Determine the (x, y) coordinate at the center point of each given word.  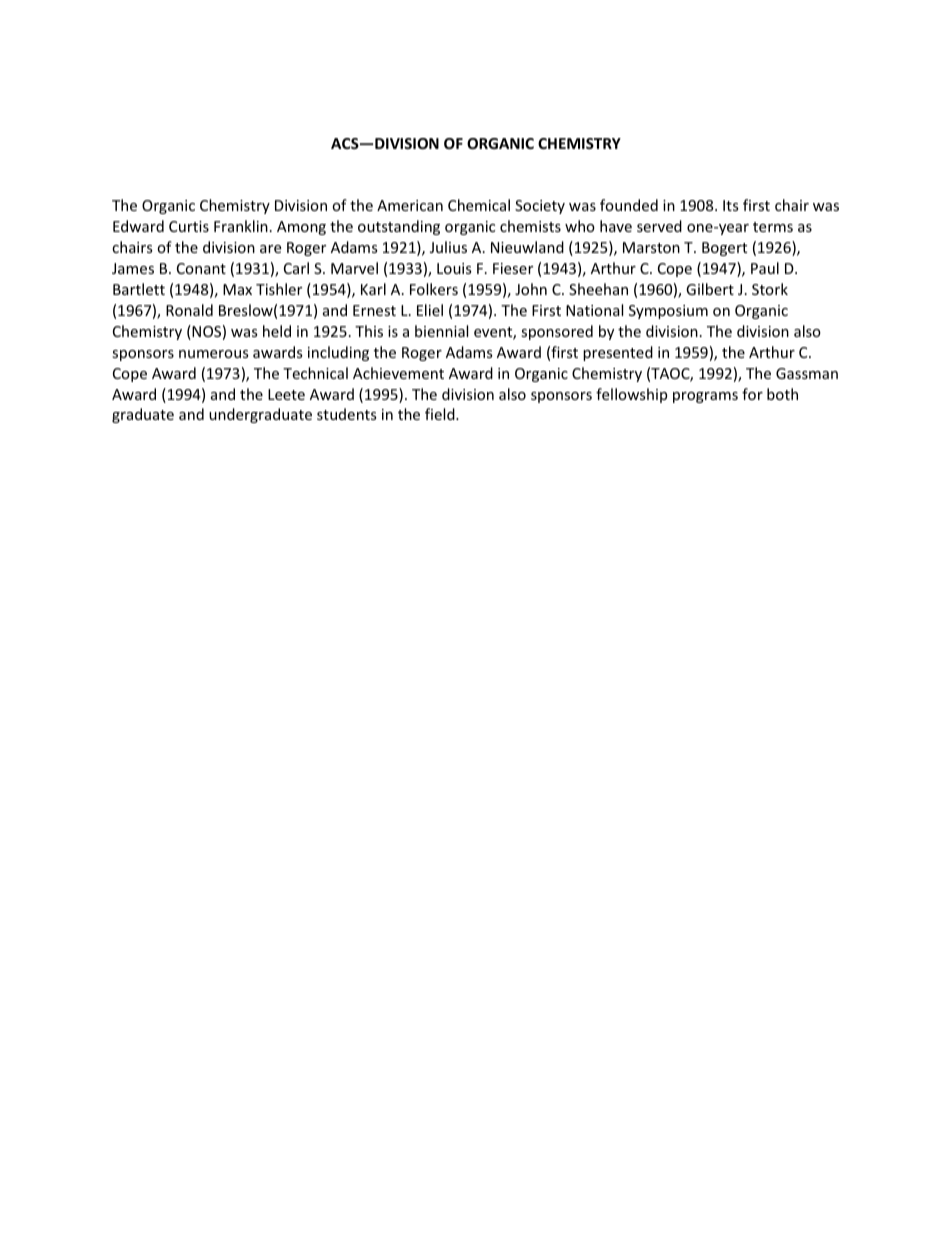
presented (618, 353)
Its (731, 205)
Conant (201, 268)
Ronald (189, 310)
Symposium (668, 312)
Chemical (479, 205)
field (441, 414)
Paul (765, 268)
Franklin (241, 226)
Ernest (374, 310)
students (347, 414)
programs (705, 397)
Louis (454, 268)
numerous (214, 354)
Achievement (398, 373)
